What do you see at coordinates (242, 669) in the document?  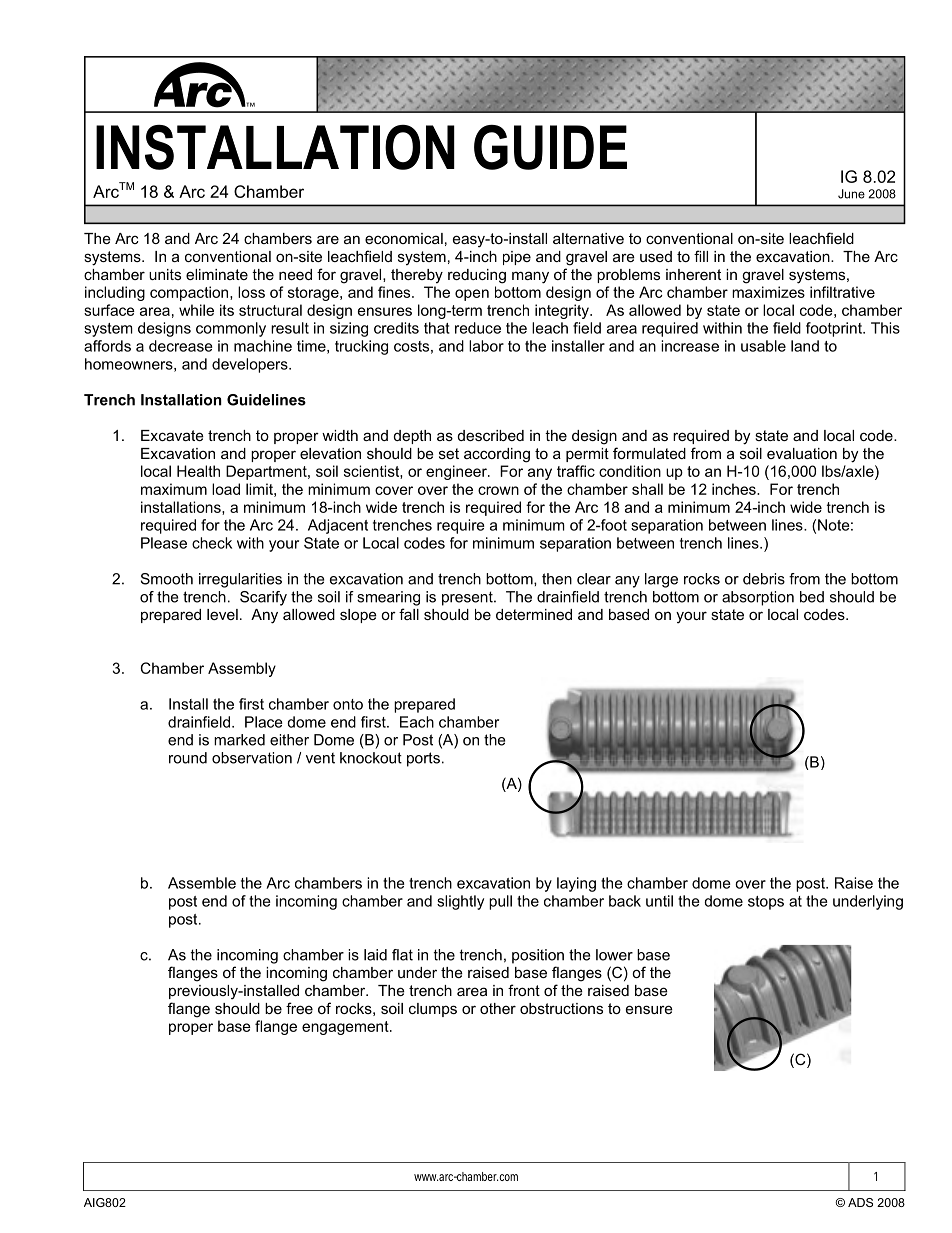 I see `Assembly` at bounding box center [242, 669].
